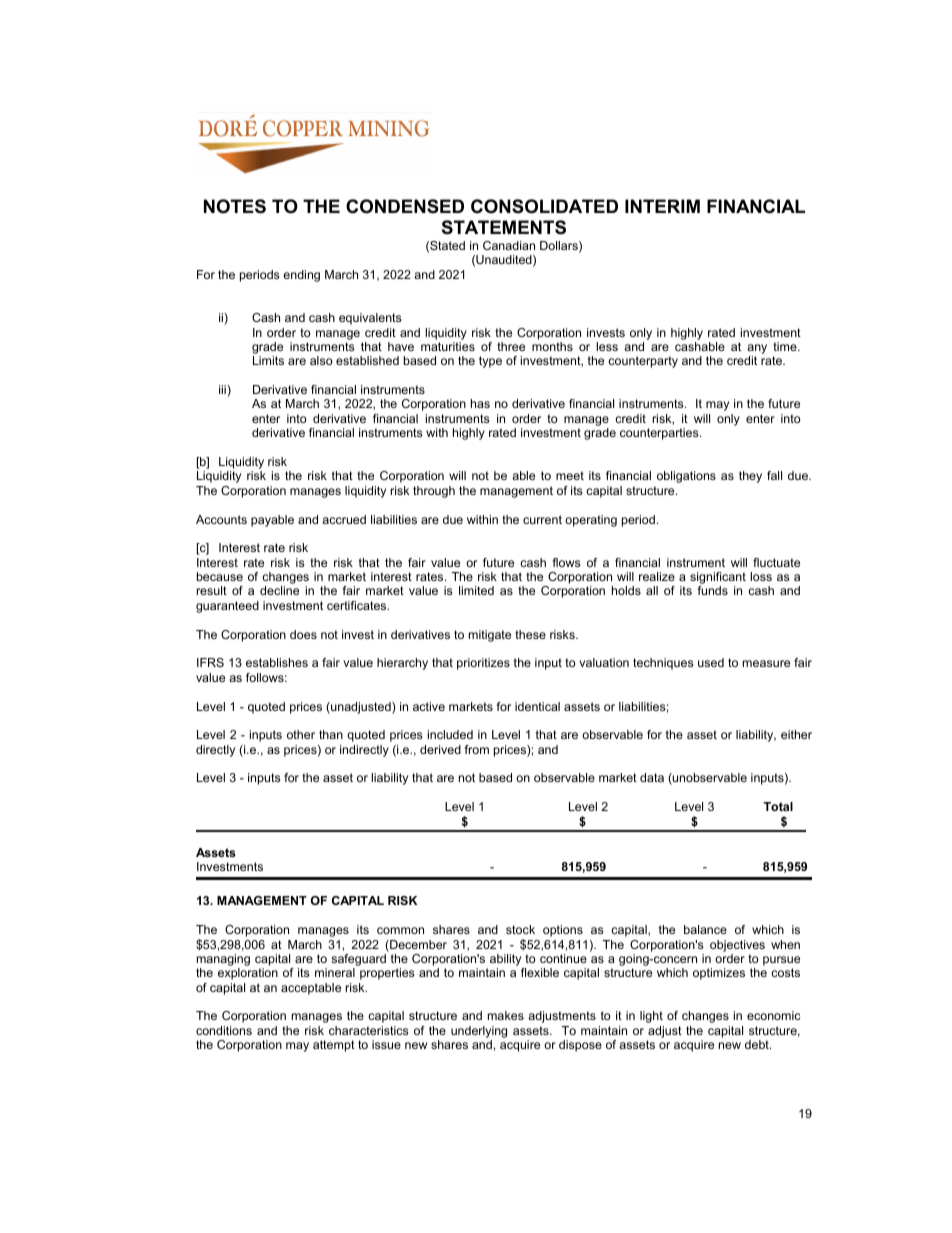 This image has height=1233, width=952. Describe the element at coordinates (506, 1015) in the image. I see `makes` at that location.
